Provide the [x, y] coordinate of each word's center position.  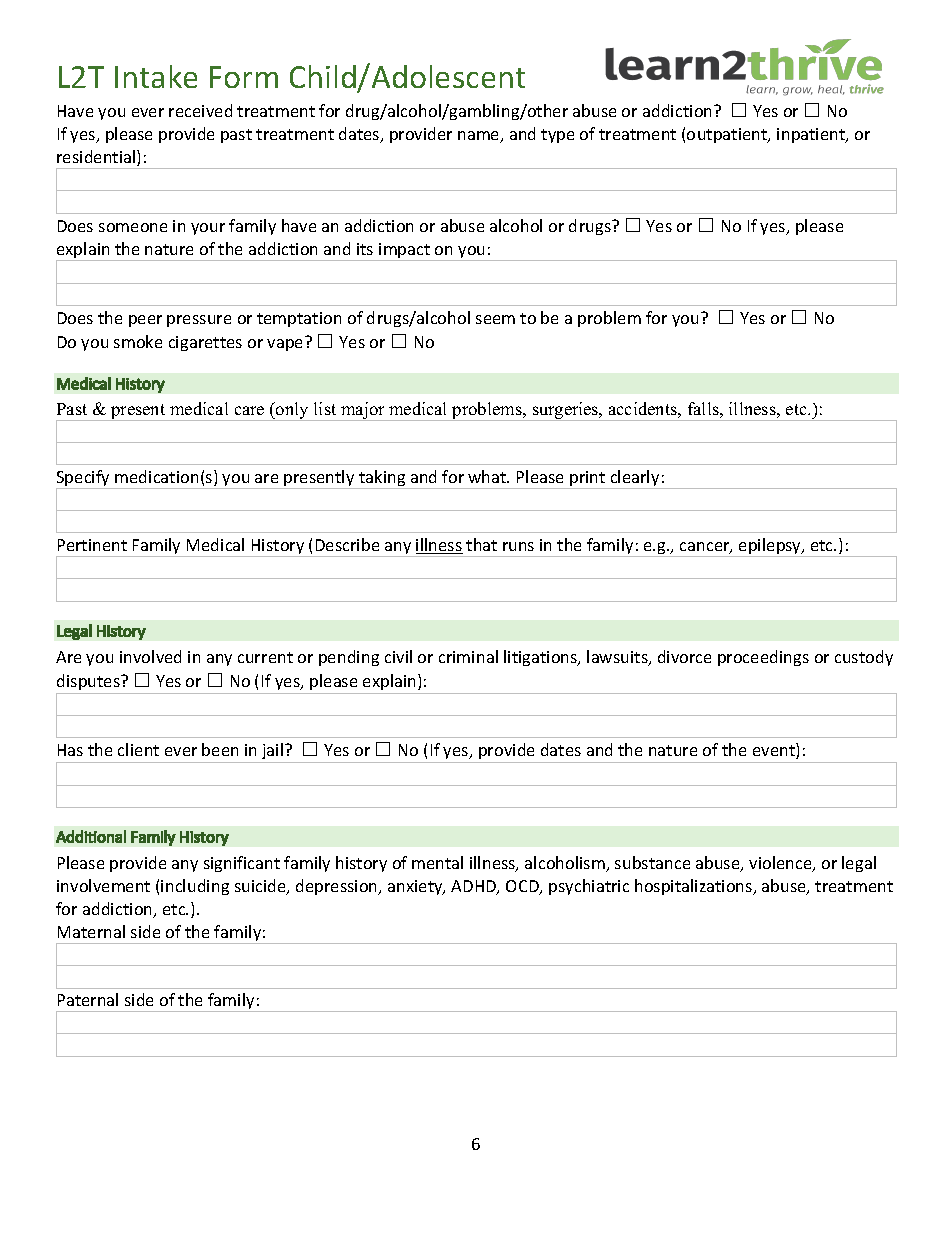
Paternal [88, 999]
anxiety [416, 887]
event [775, 752]
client [138, 749]
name [480, 137]
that [481, 544]
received [200, 110]
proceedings [763, 658]
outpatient [728, 135]
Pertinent [92, 545]
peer [145, 321]
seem [495, 319]
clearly [635, 479]
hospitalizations [695, 887]
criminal [468, 656]
